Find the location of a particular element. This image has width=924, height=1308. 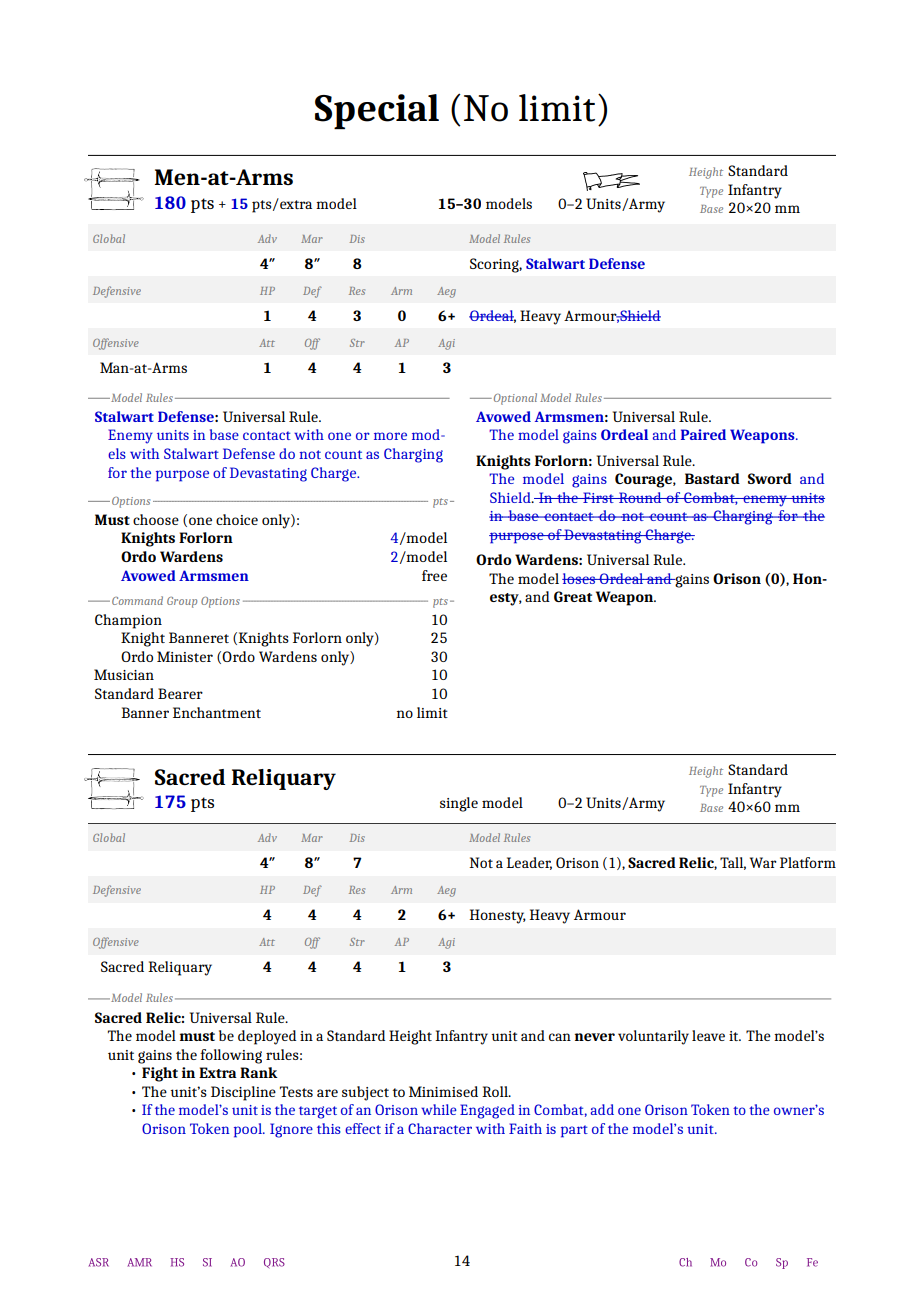

choose is located at coordinates (156, 519).
